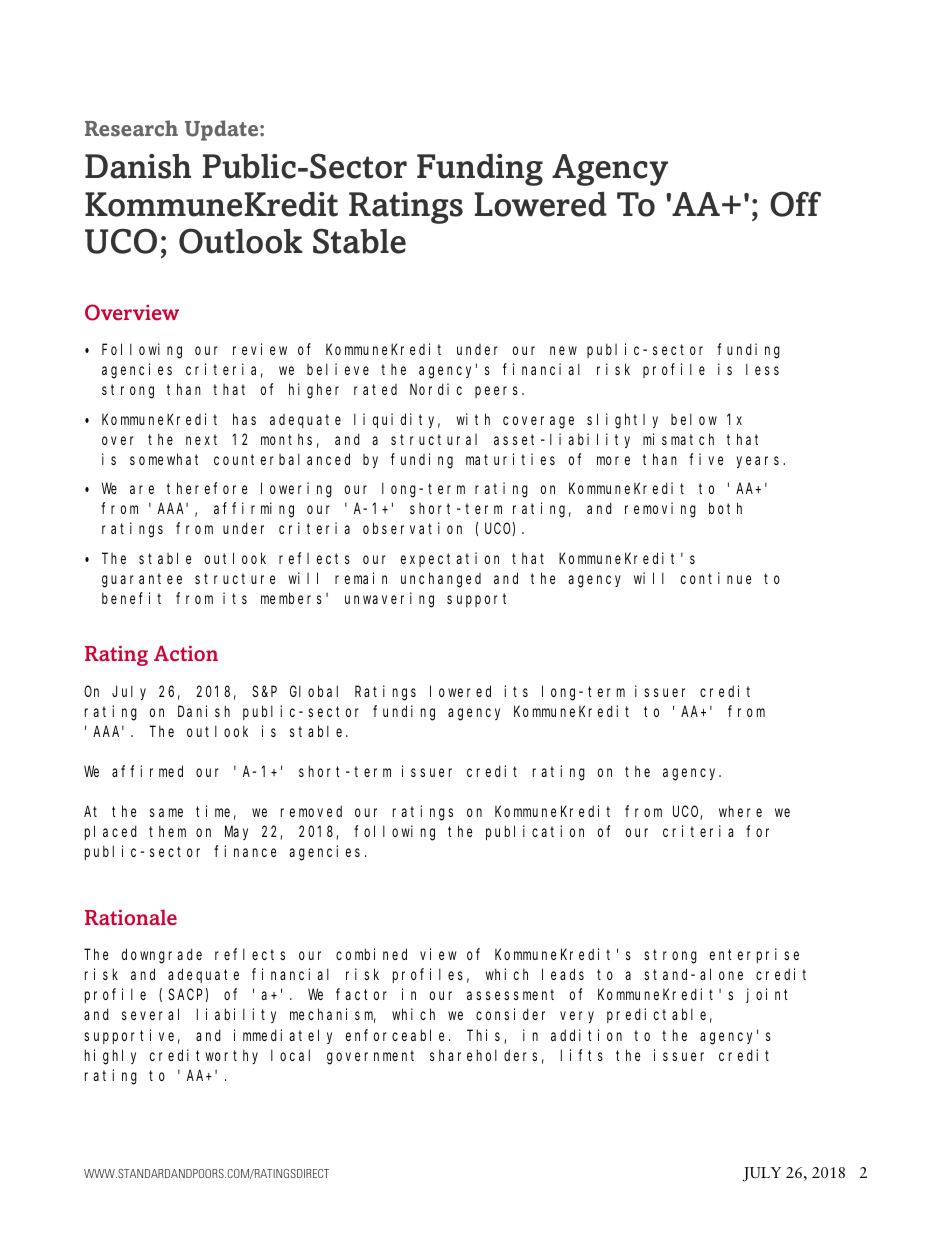  I want to click on with, so click(473, 419).
